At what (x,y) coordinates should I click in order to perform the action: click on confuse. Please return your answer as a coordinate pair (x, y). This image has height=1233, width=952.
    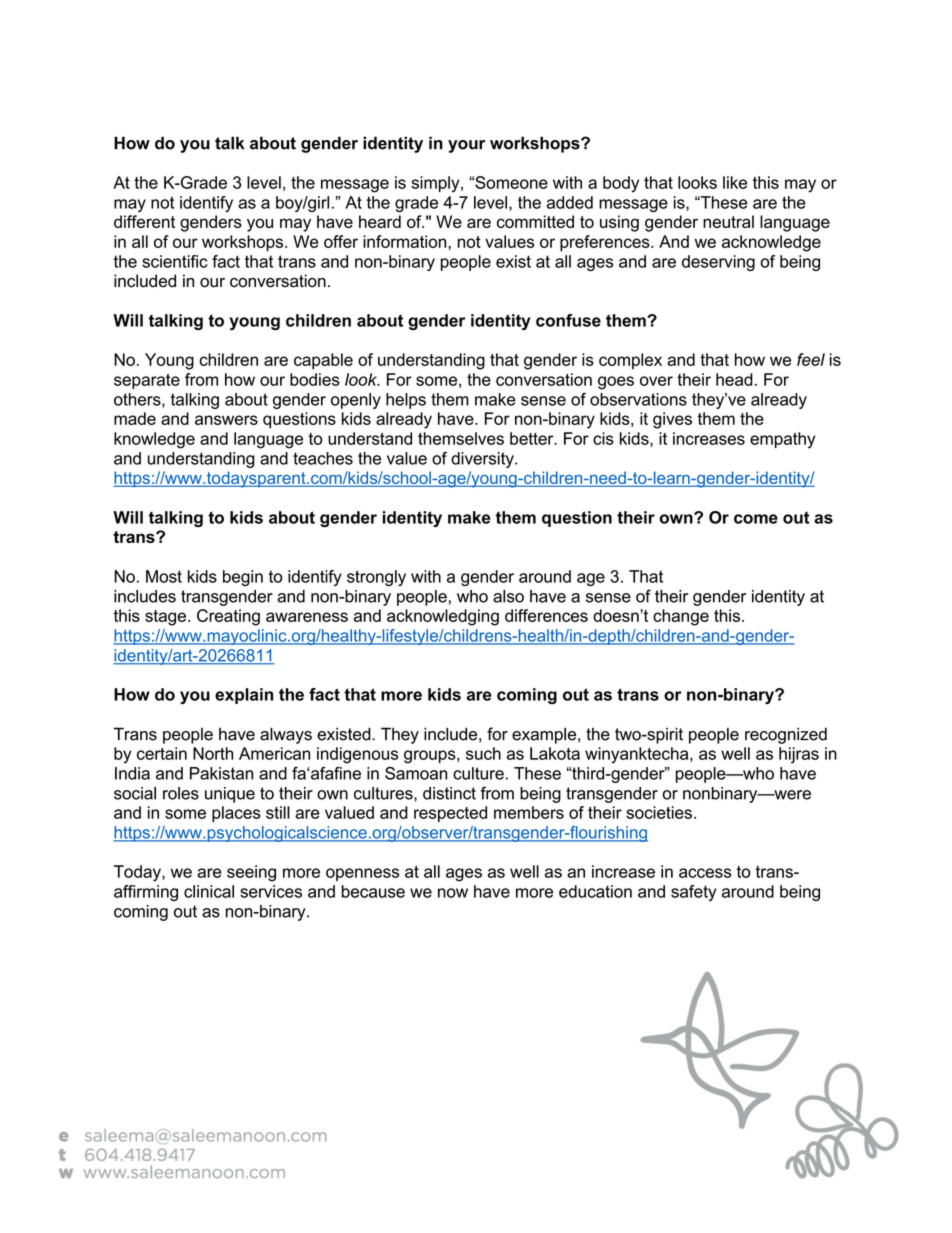
    Looking at the image, I should click on (568, 320).
